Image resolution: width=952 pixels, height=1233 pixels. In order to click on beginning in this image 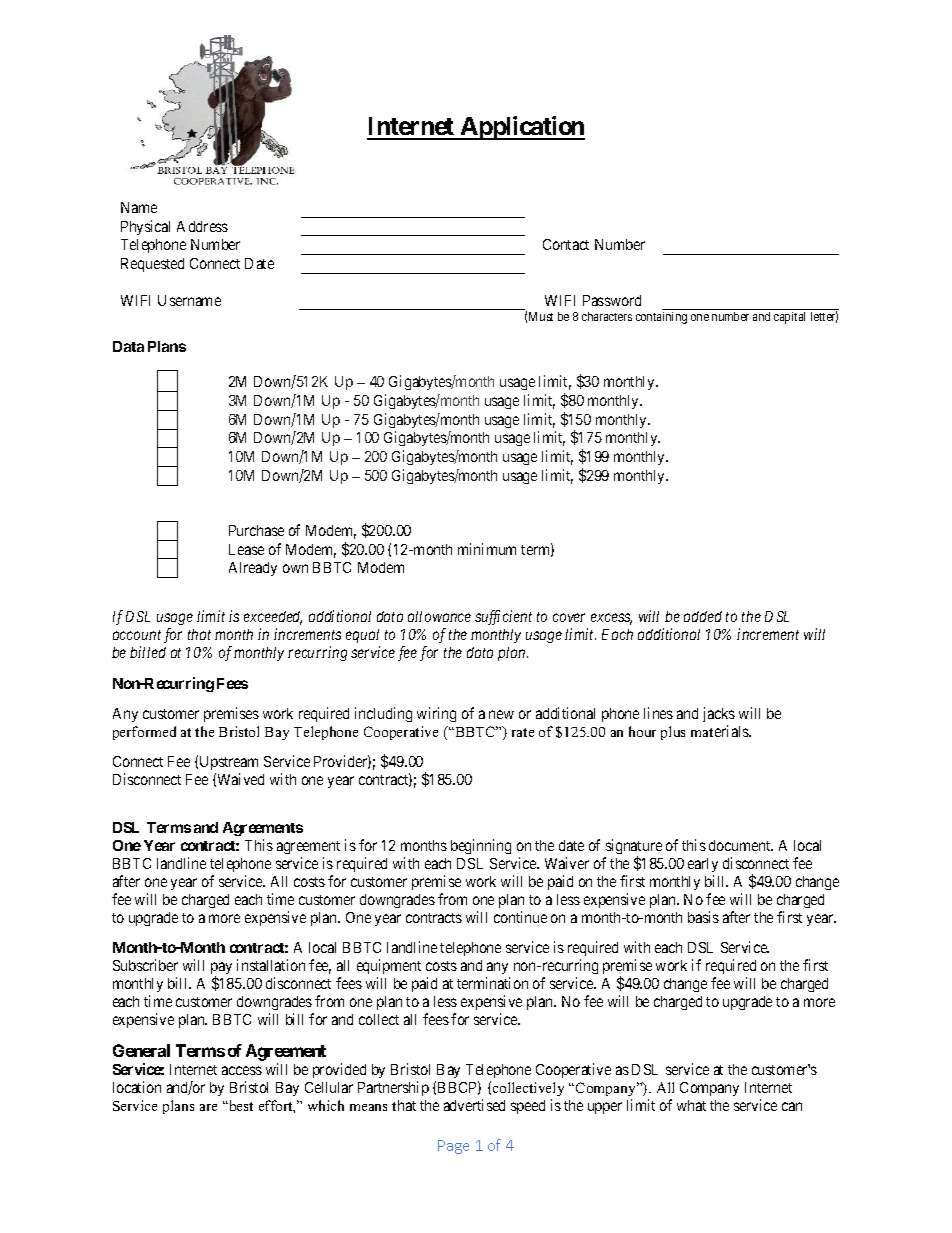, I will do `click(481, 846)`.
